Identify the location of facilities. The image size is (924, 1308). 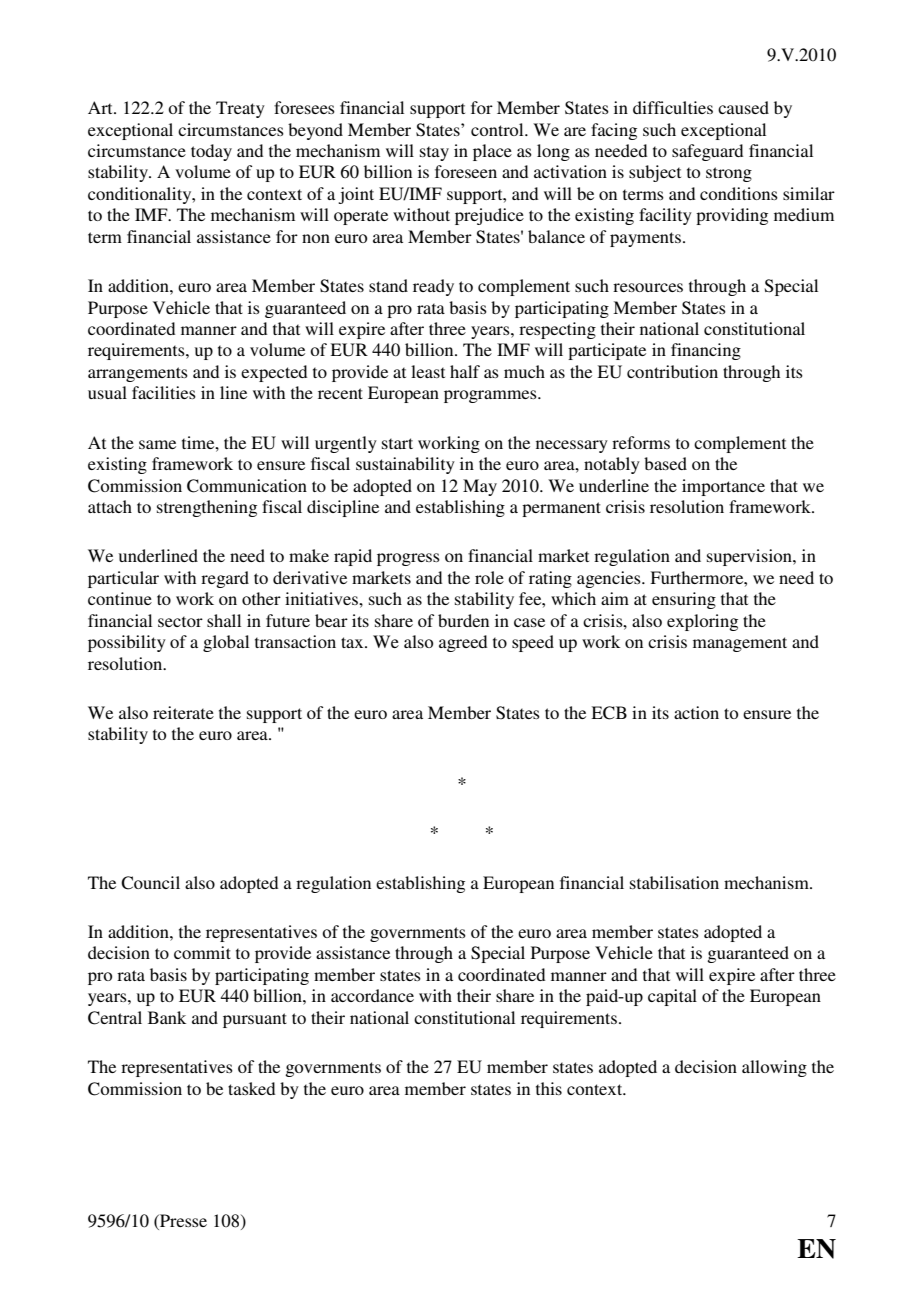
(164, 392).
